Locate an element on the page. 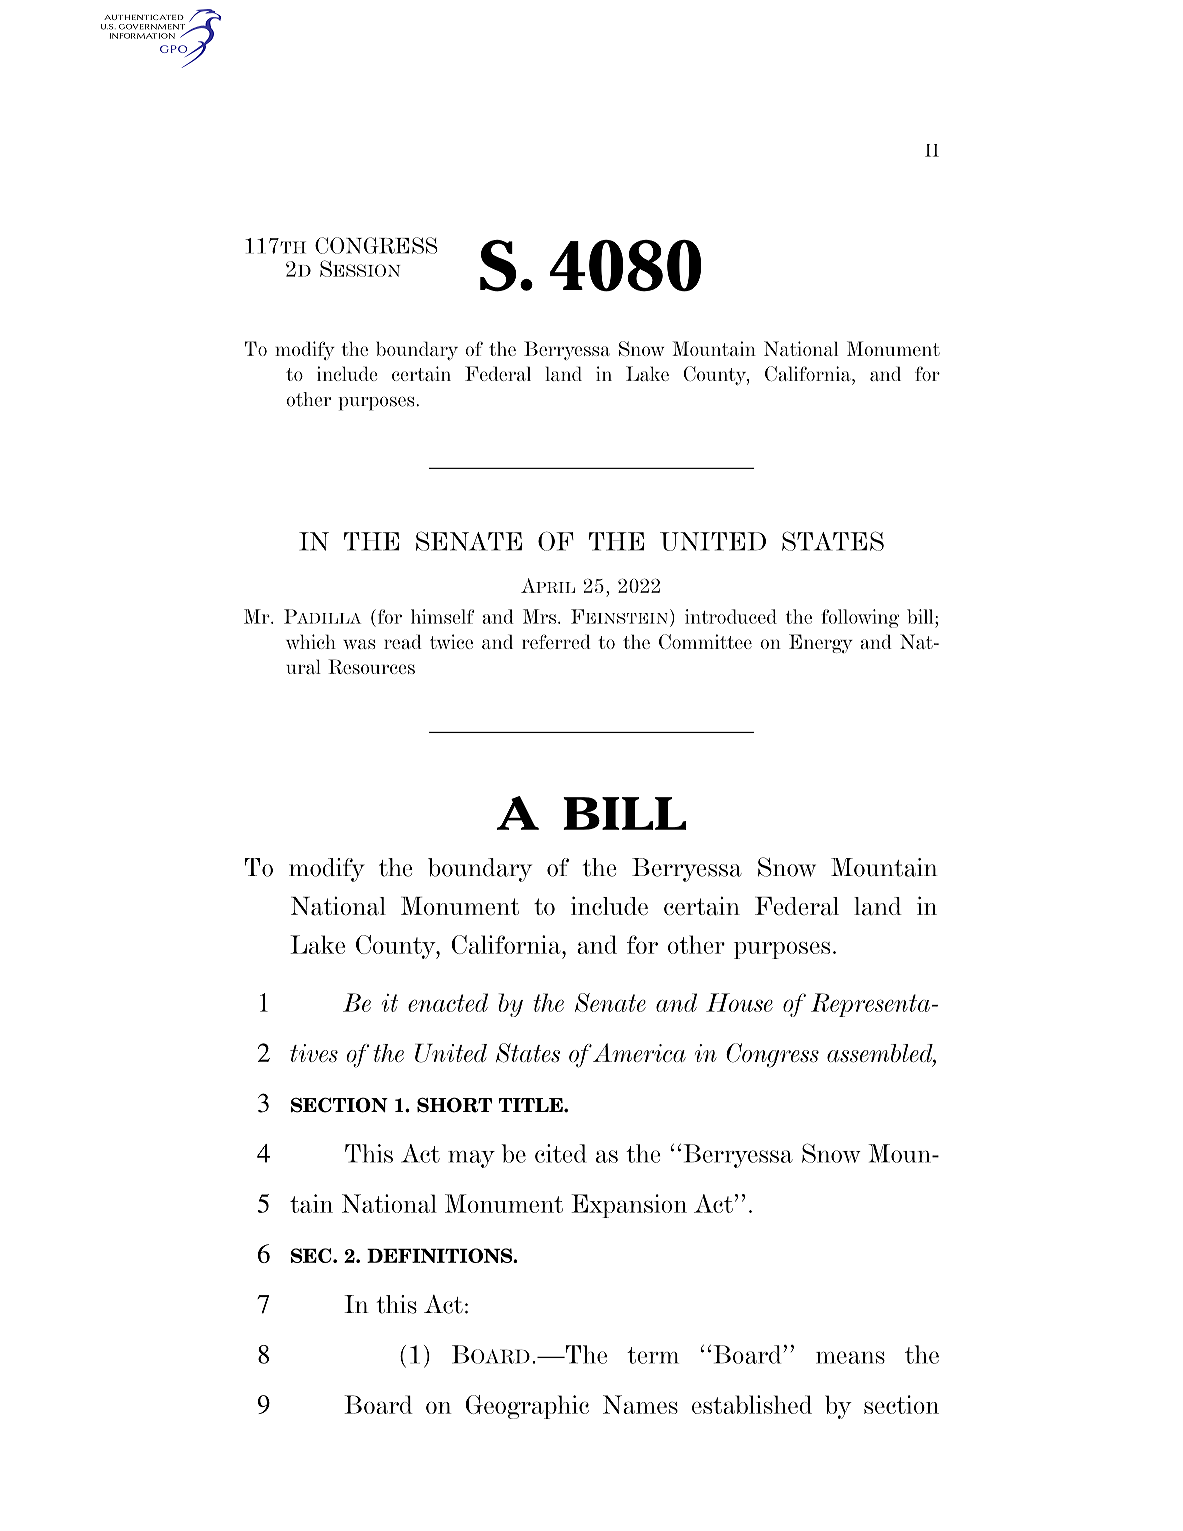 Image resolution: width=1183 pixels, height=1531 pixels. America is located at coordinates (639, 1052).
